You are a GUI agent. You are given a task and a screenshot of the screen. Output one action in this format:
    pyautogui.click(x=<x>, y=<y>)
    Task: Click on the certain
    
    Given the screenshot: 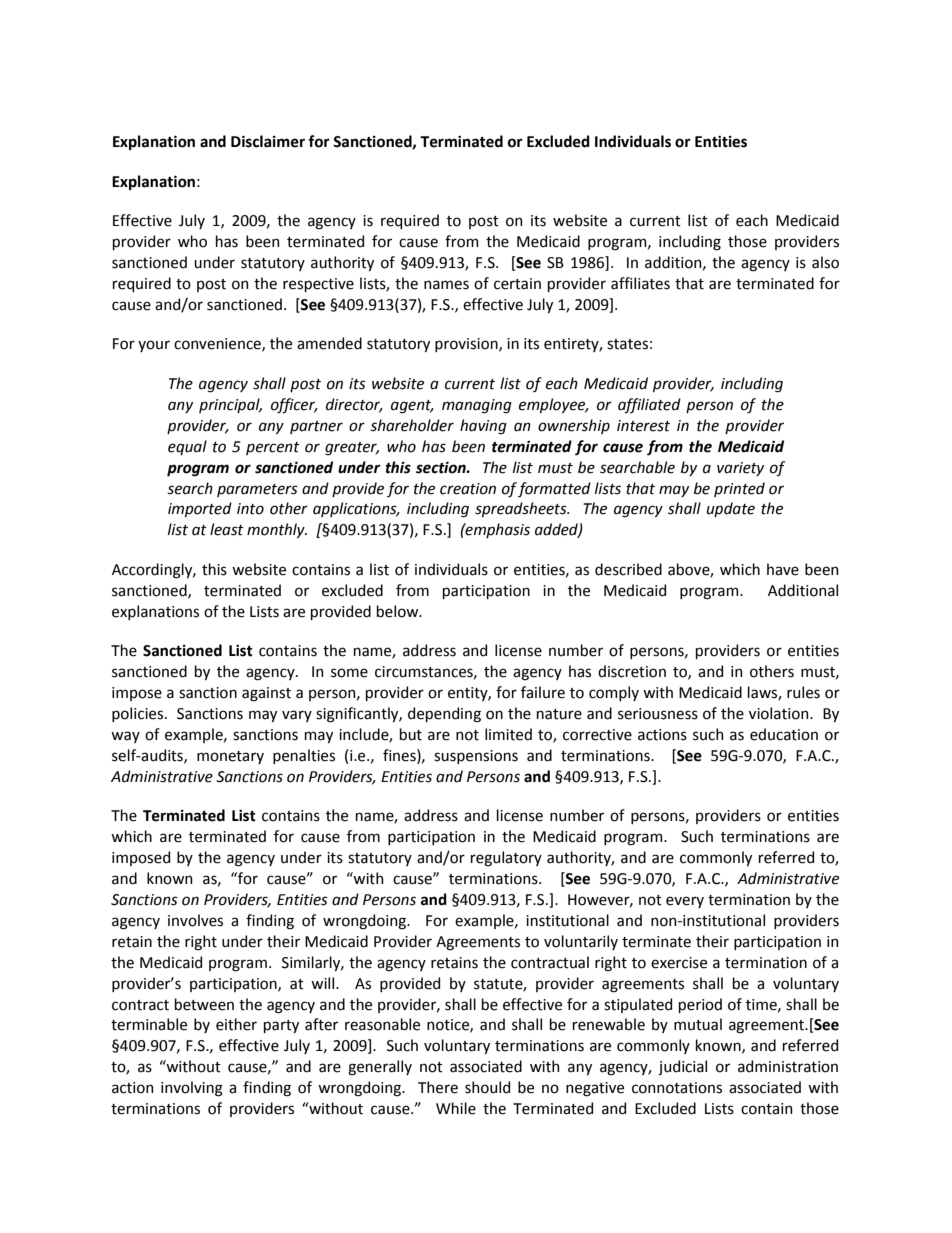 What is the action you would take?
    pyautogui.click(x=517, y=284)
